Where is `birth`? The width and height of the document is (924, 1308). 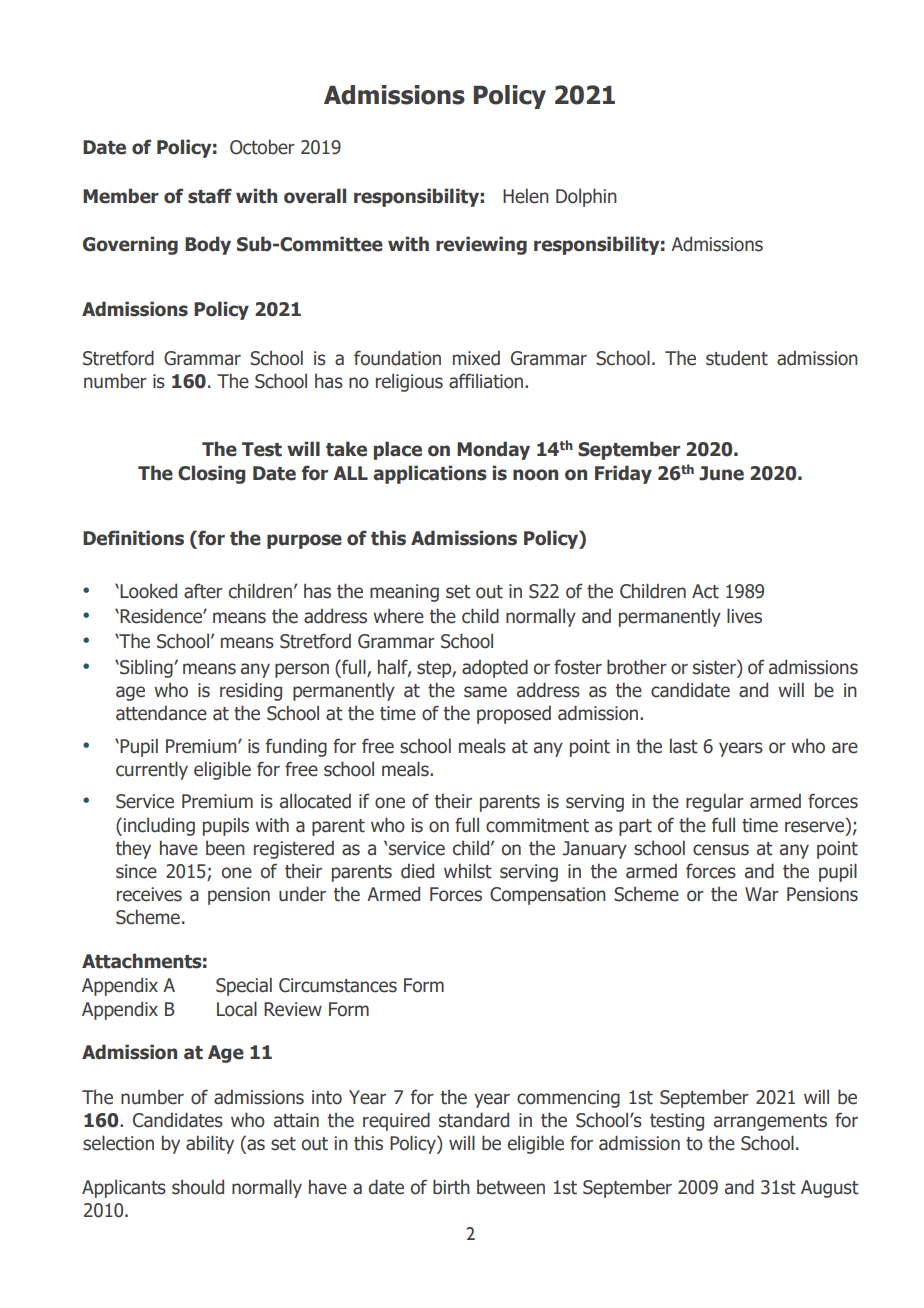 birth is located at coordinates (451, 1187).
